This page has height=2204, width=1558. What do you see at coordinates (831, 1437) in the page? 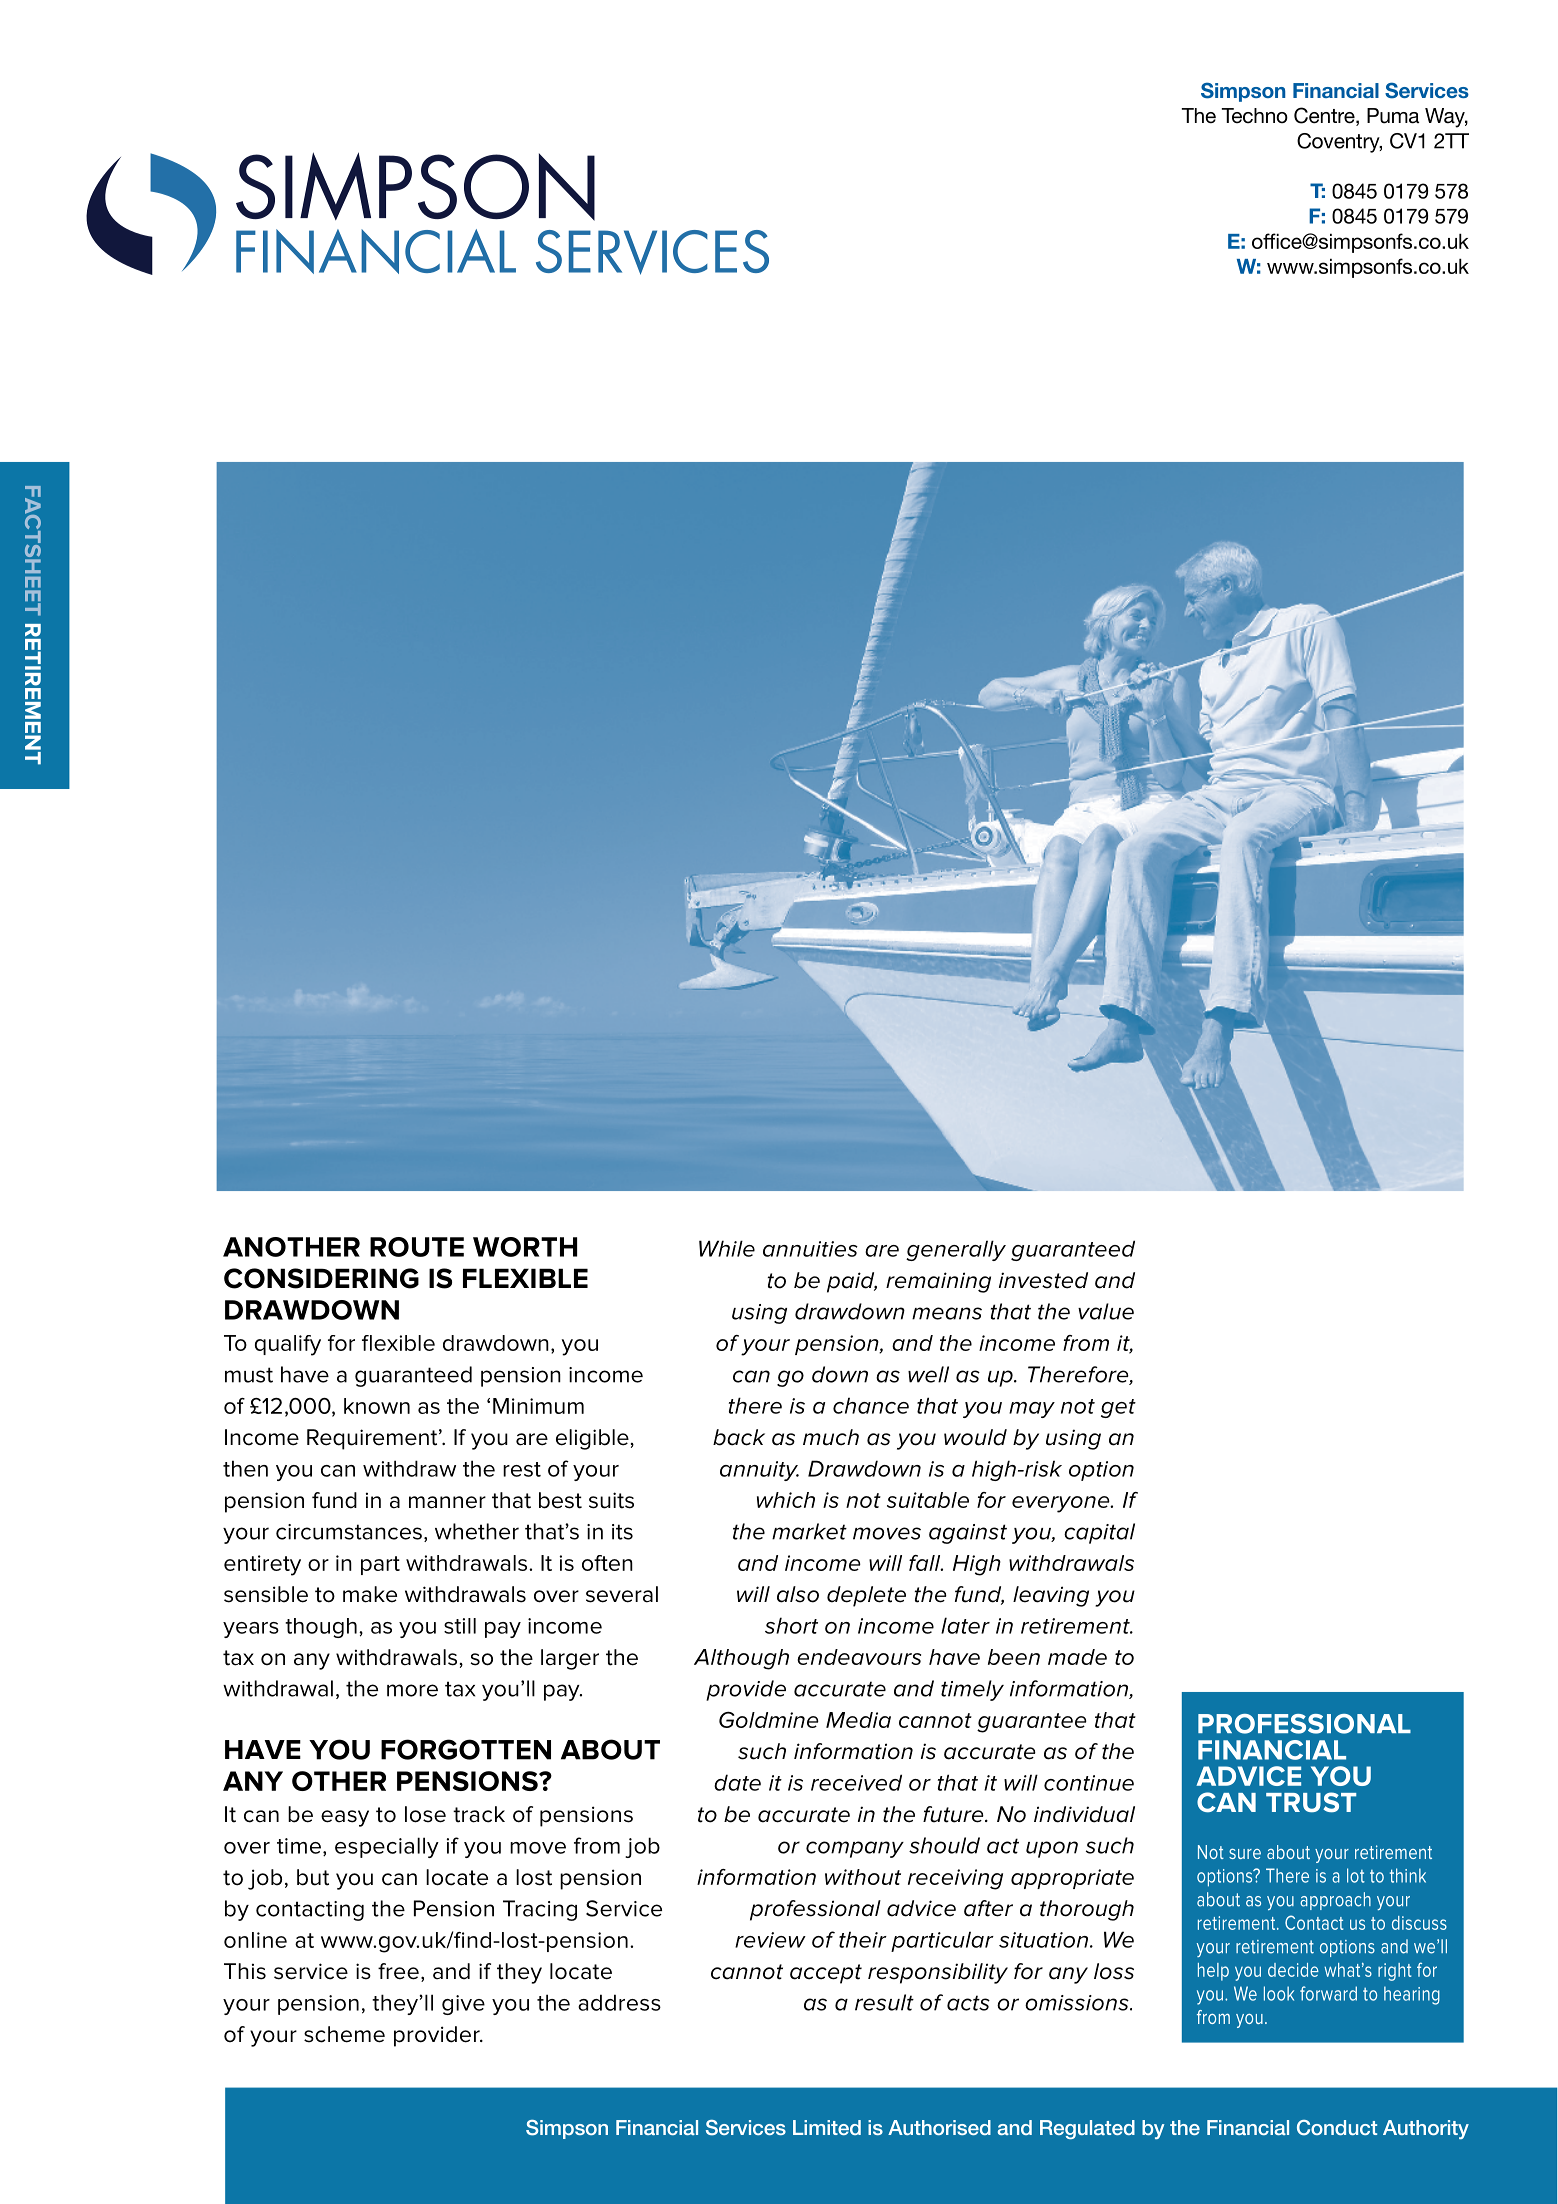
I see `much` at bounding box center [831, 1437].
